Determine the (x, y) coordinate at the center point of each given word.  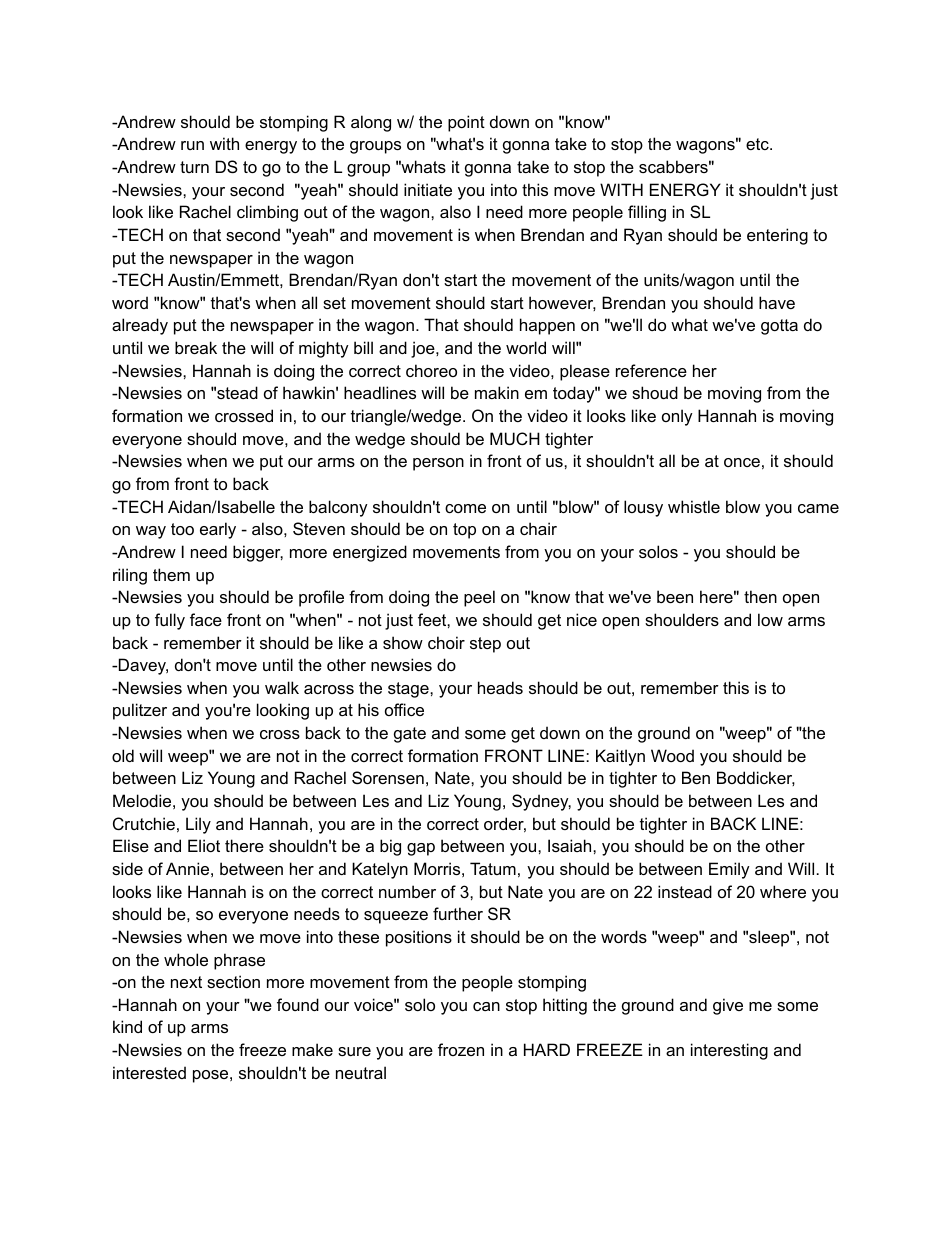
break (196, 347)
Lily (198, 825)
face (206, 619)
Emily (729, 870)
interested (149, 1072)
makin (497, 392)
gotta (779, 327)
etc (758, 144)
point (466, 123)
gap (421, 849)
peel (479, 598)
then (760, 596)
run (192, 145)
